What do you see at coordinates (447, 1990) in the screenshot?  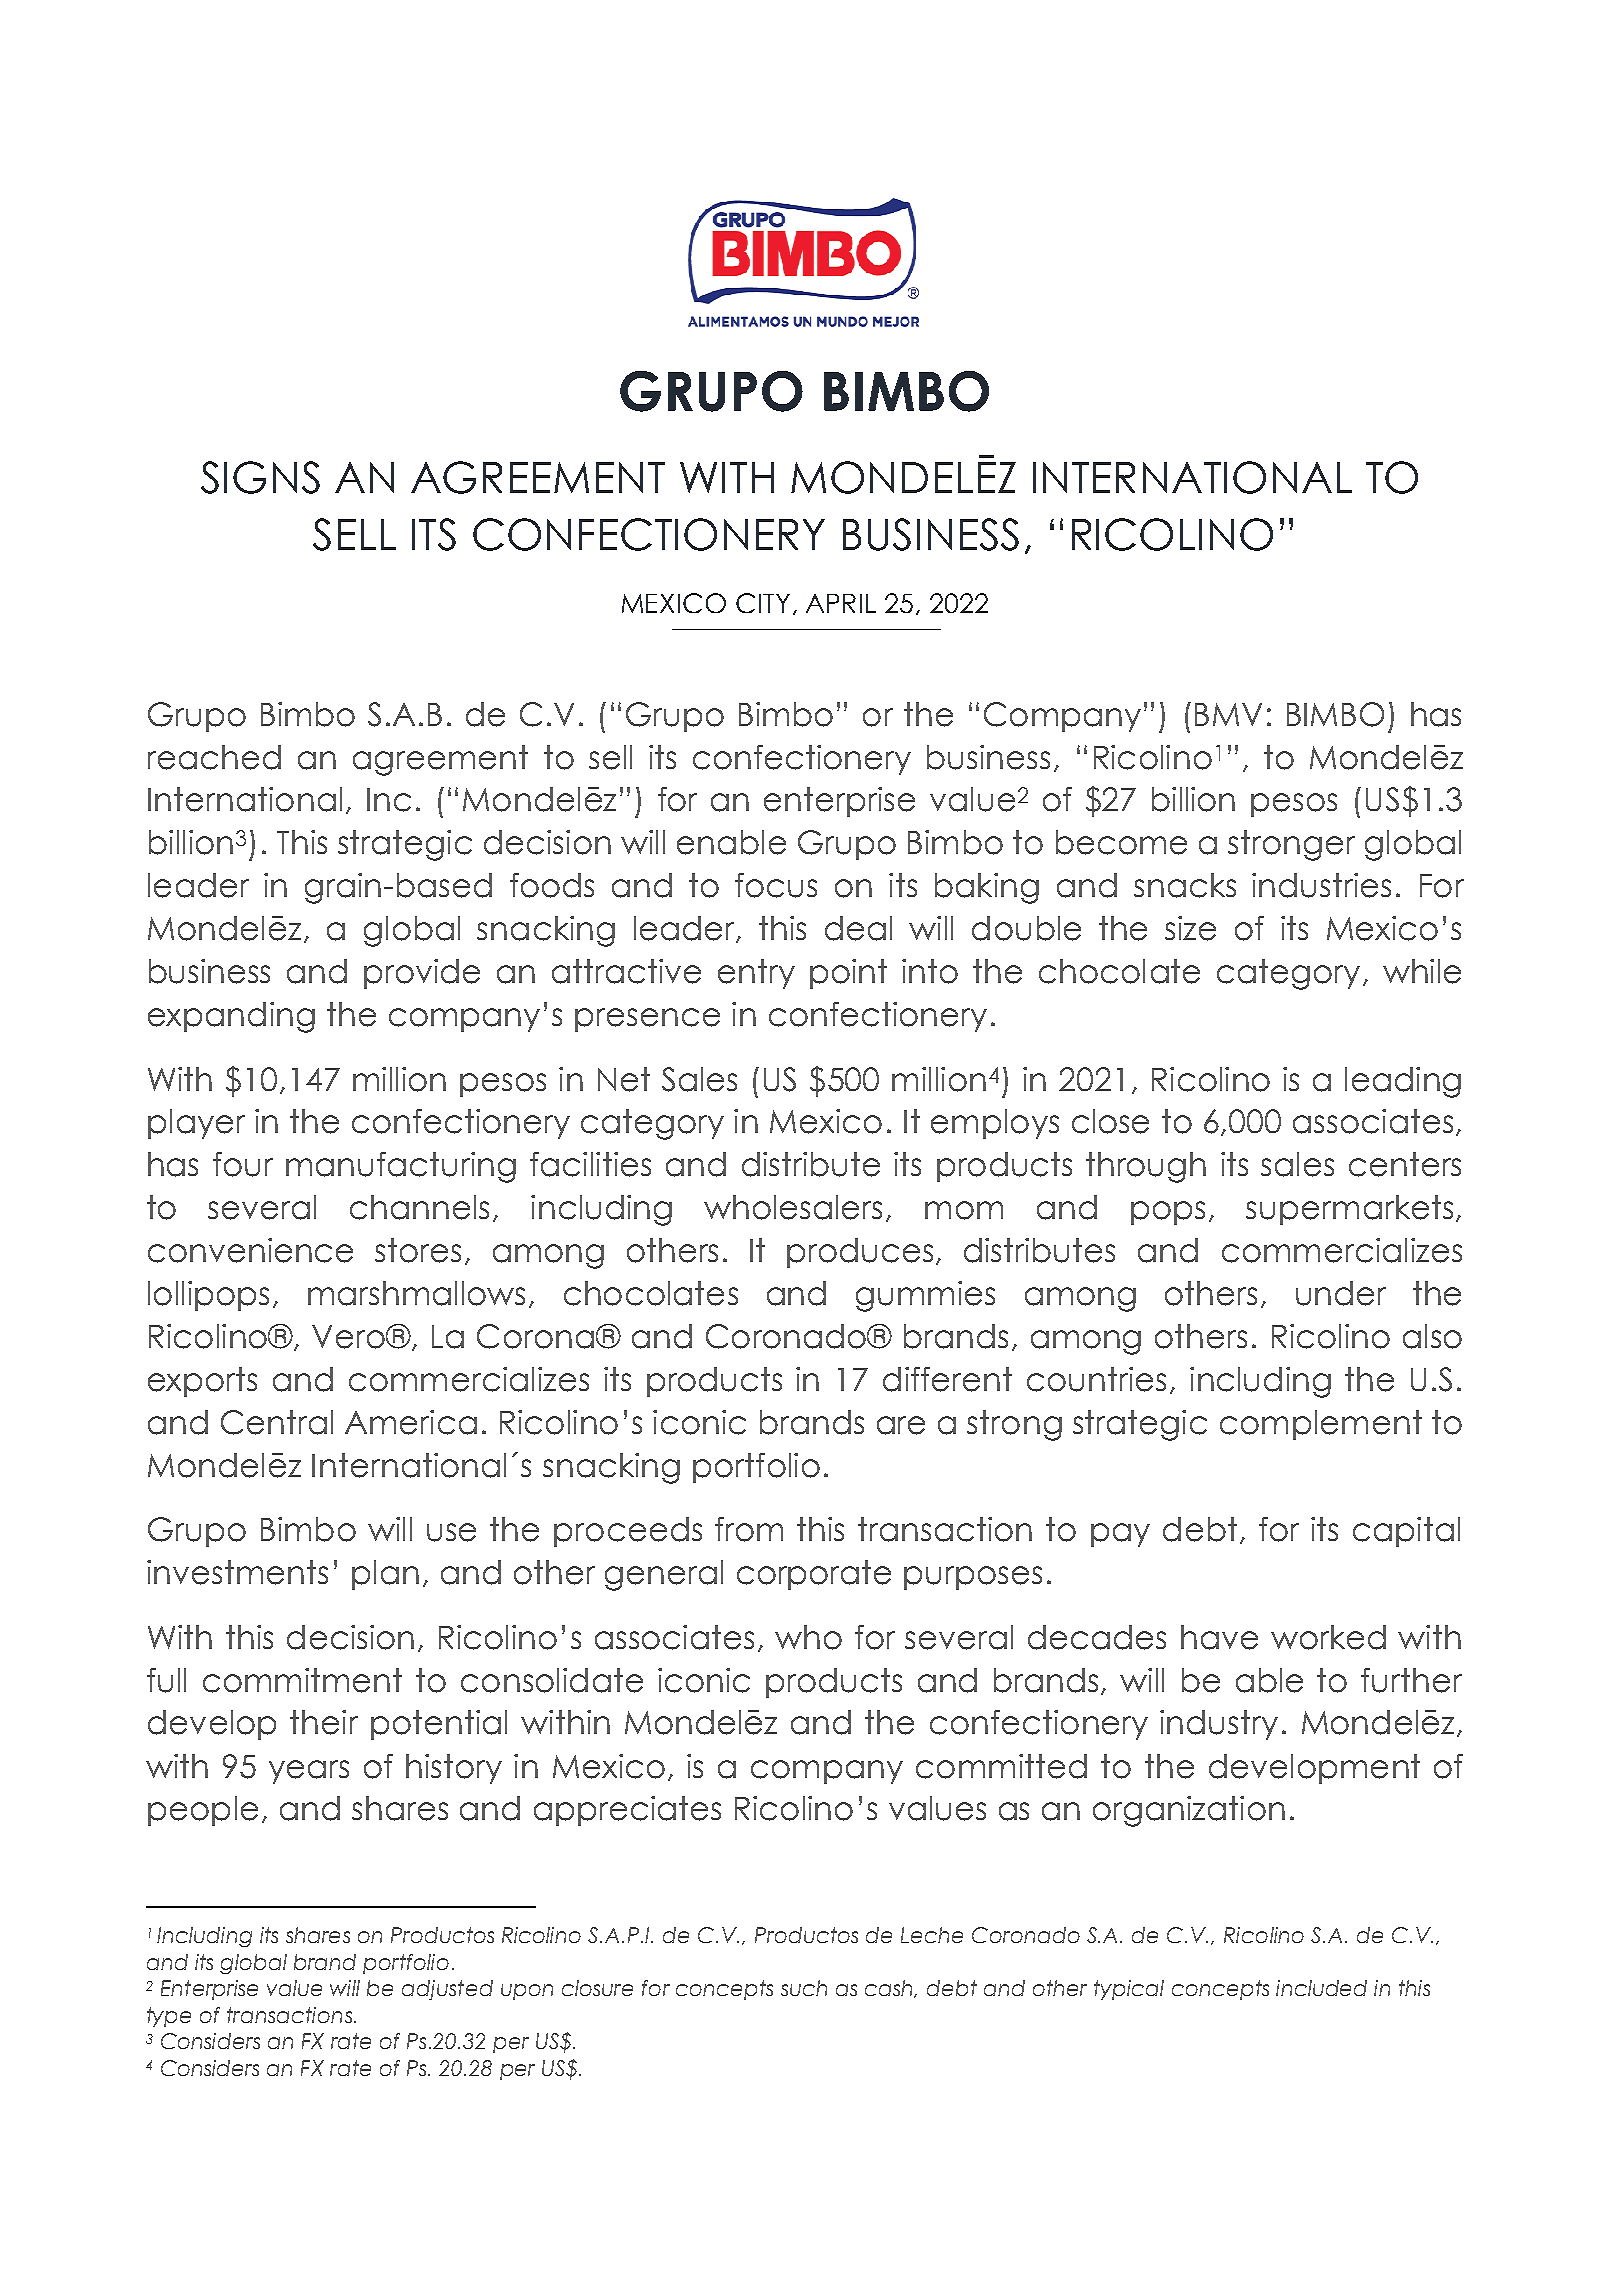 I see `adjusted` at bounding box center [447, 1990].
